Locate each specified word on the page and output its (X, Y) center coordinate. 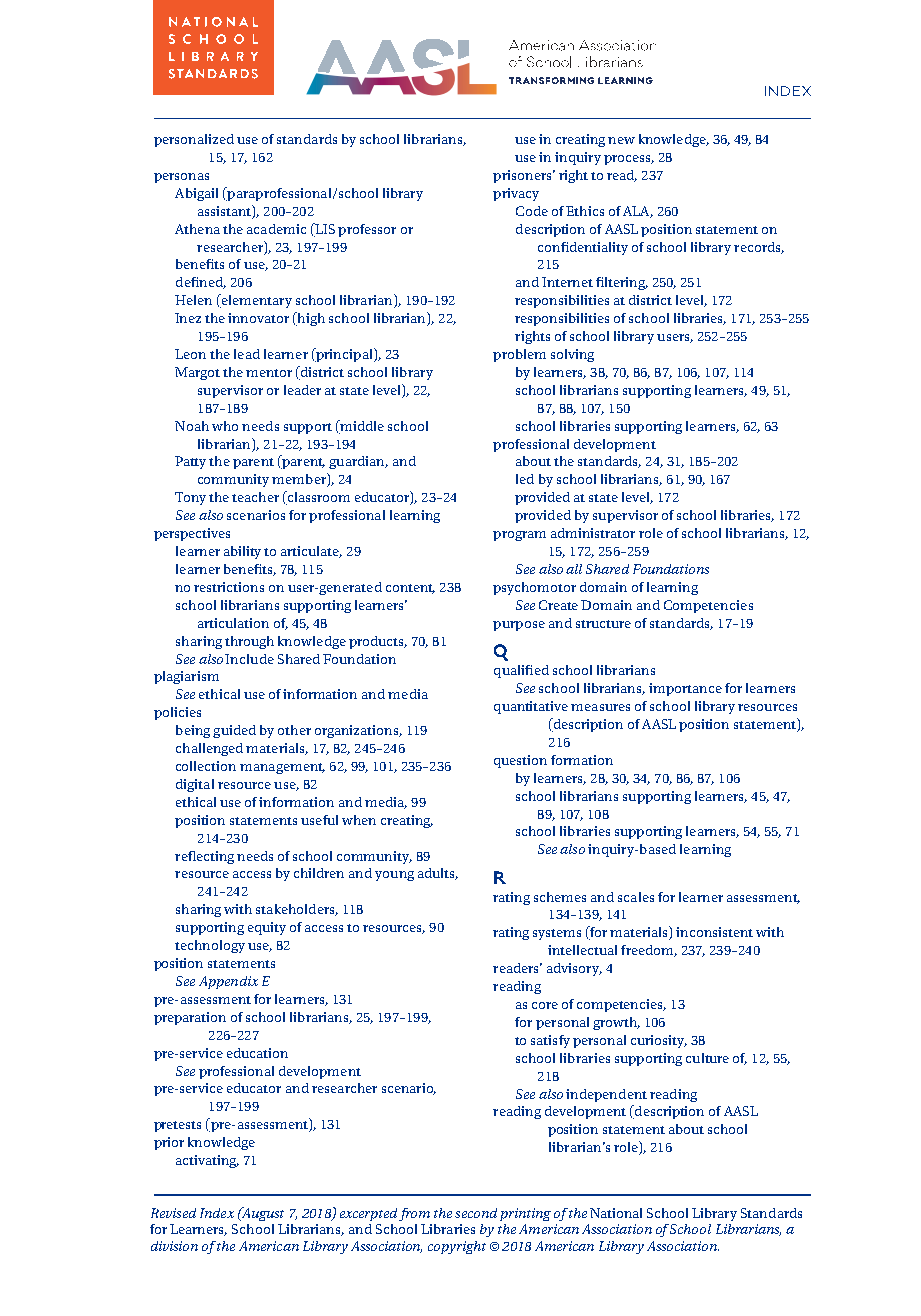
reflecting (204, 857)
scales (636, 897)
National (616, 1213)
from (414, 1214)
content (410, 589)
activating (207, 1161)
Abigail (196, 194)
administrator (593, 533)
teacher (255, 497)
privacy (516, 194)
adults (438, 874)
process (629, 160)
